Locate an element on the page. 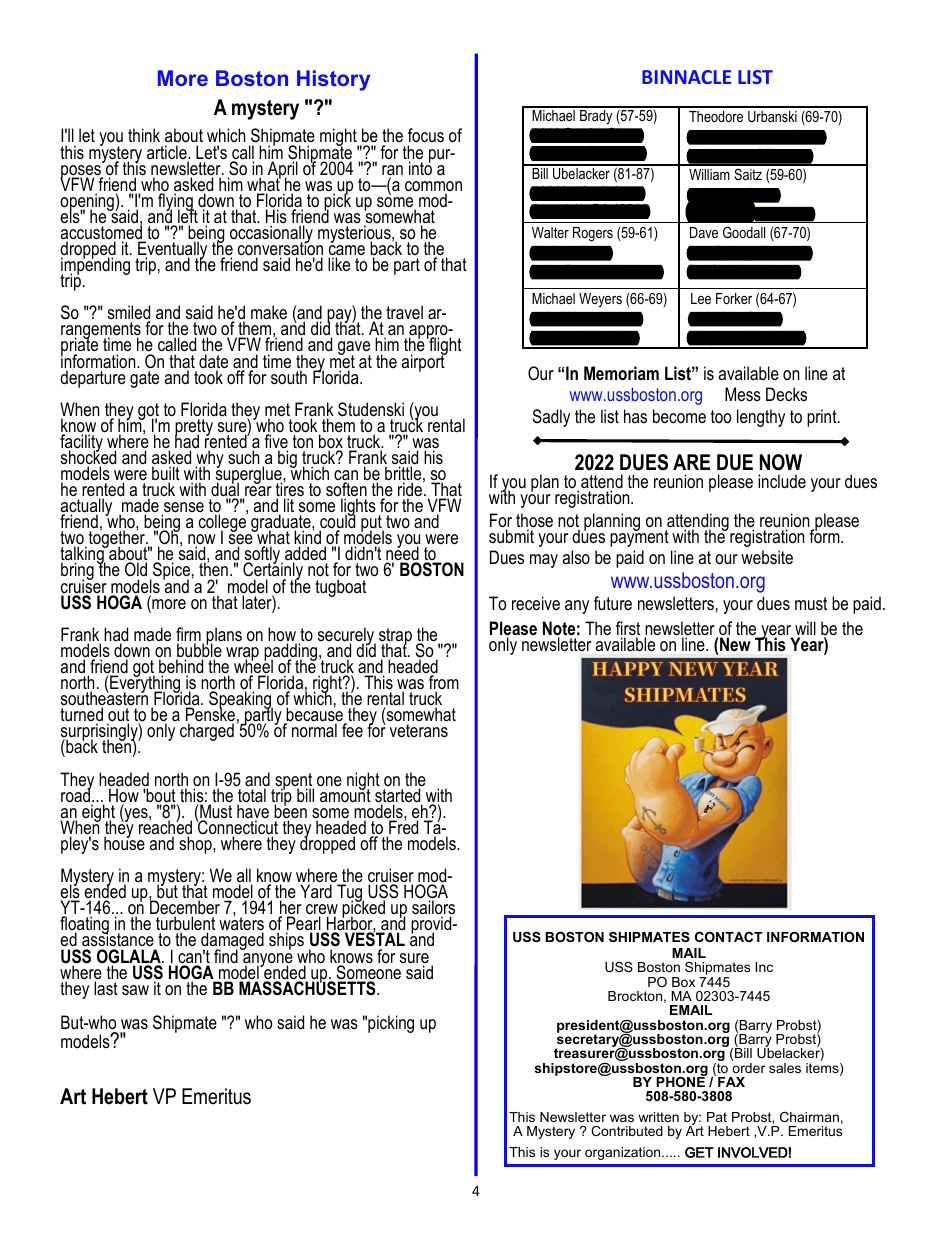 This page has width=952, height=1233. focus is located at coordinates (426, 137).
